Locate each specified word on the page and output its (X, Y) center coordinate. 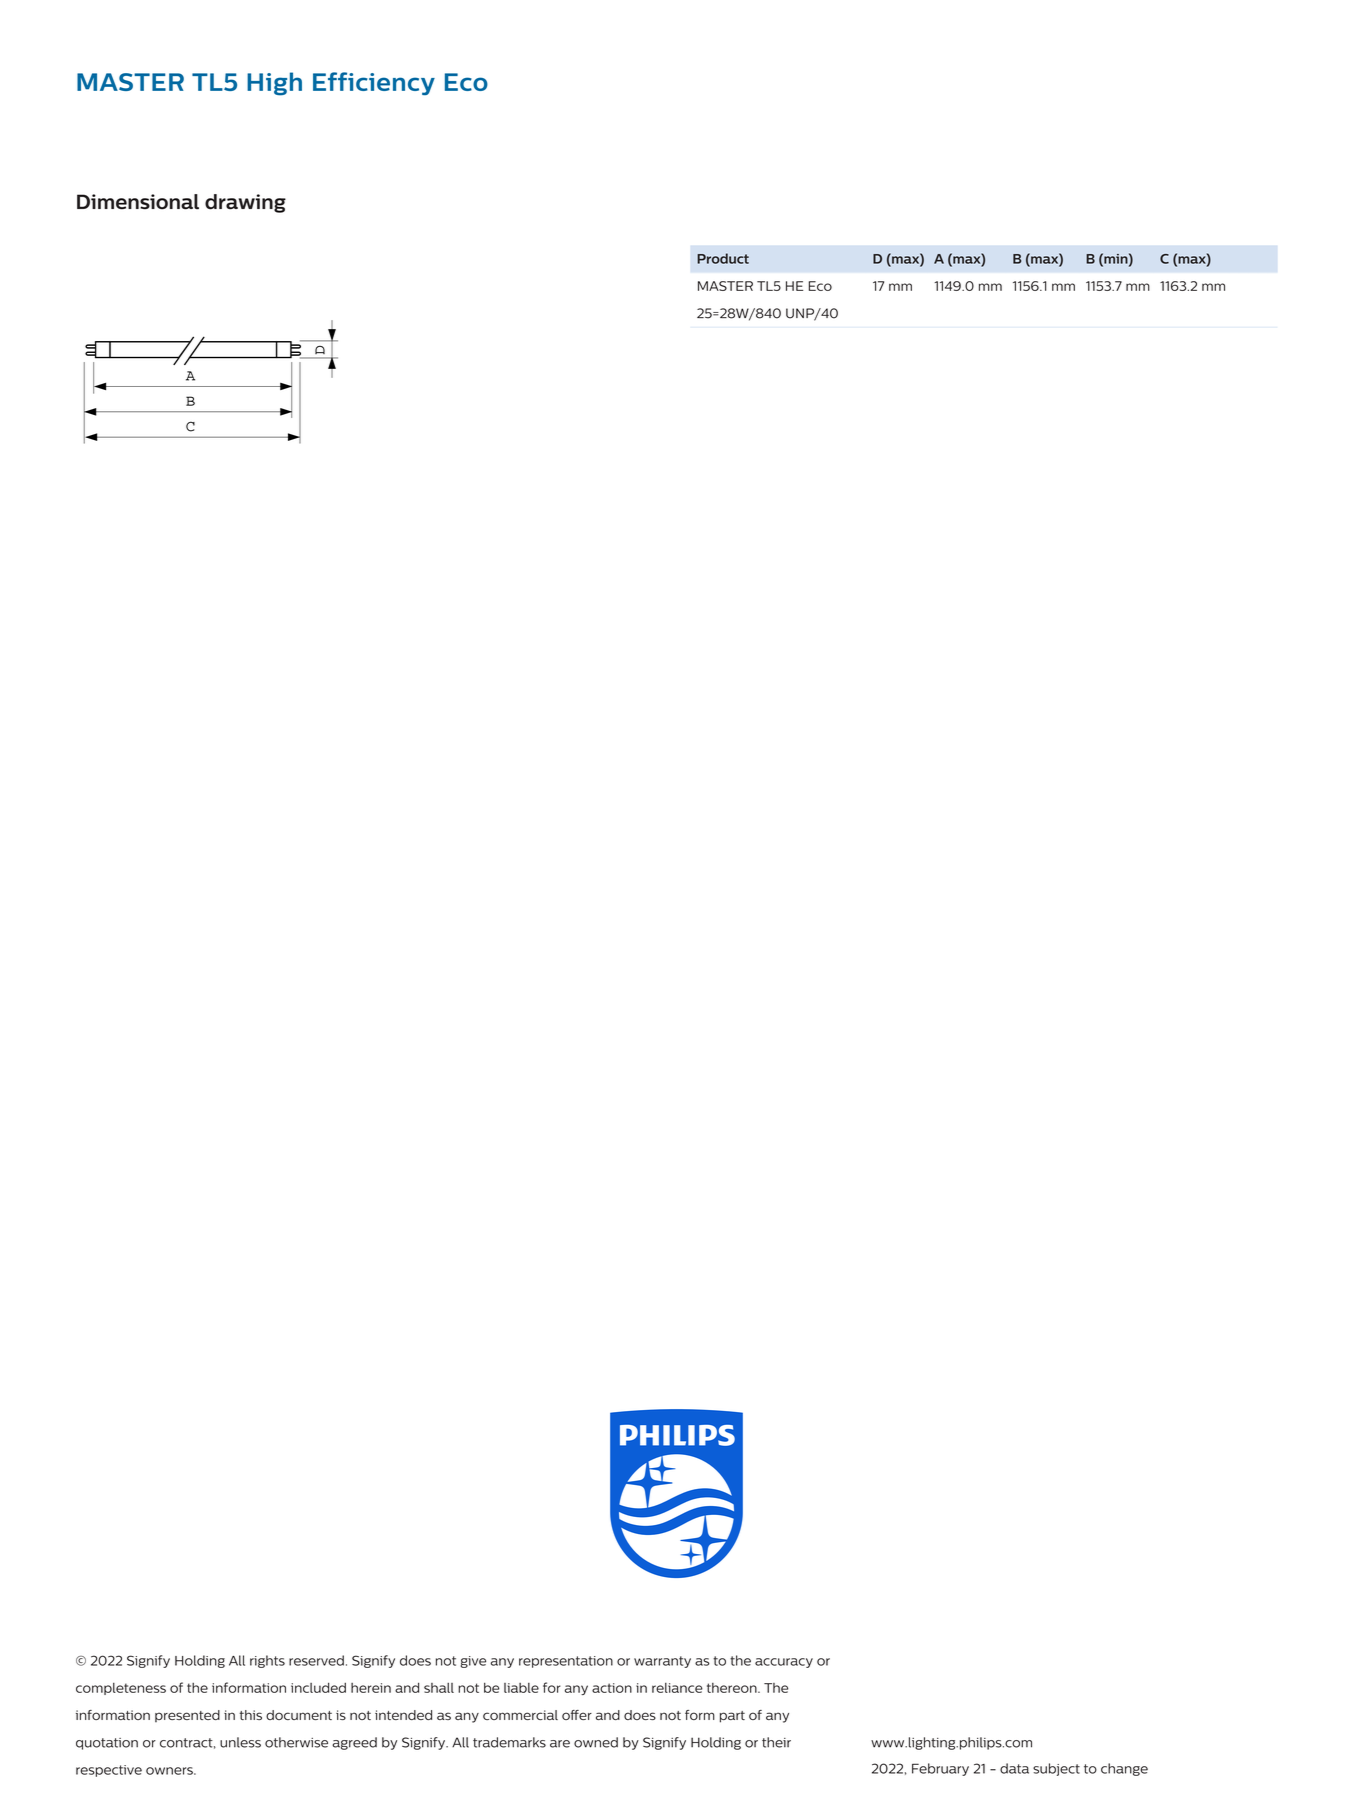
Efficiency (374, 83)
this (250, 1715)
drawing (245, 203)
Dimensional (138, 202)
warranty (662, 1662)
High (274, 84)
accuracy (784, 1663)
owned (596, 1742)
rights (267, 1661)
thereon (733, 1688)
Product (723, 258)
